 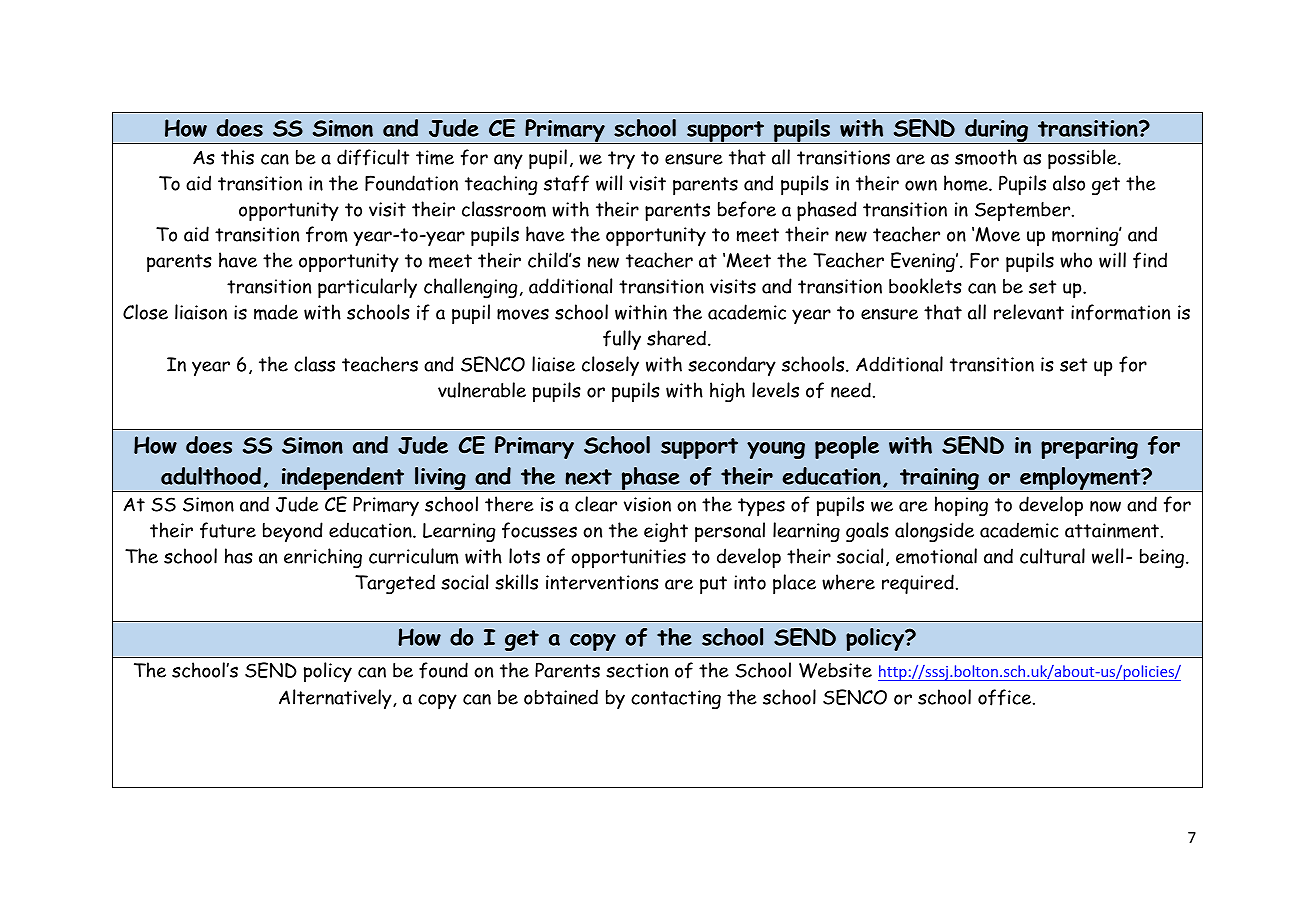 I want to click on preparing, so click(x=1089, y=448).
